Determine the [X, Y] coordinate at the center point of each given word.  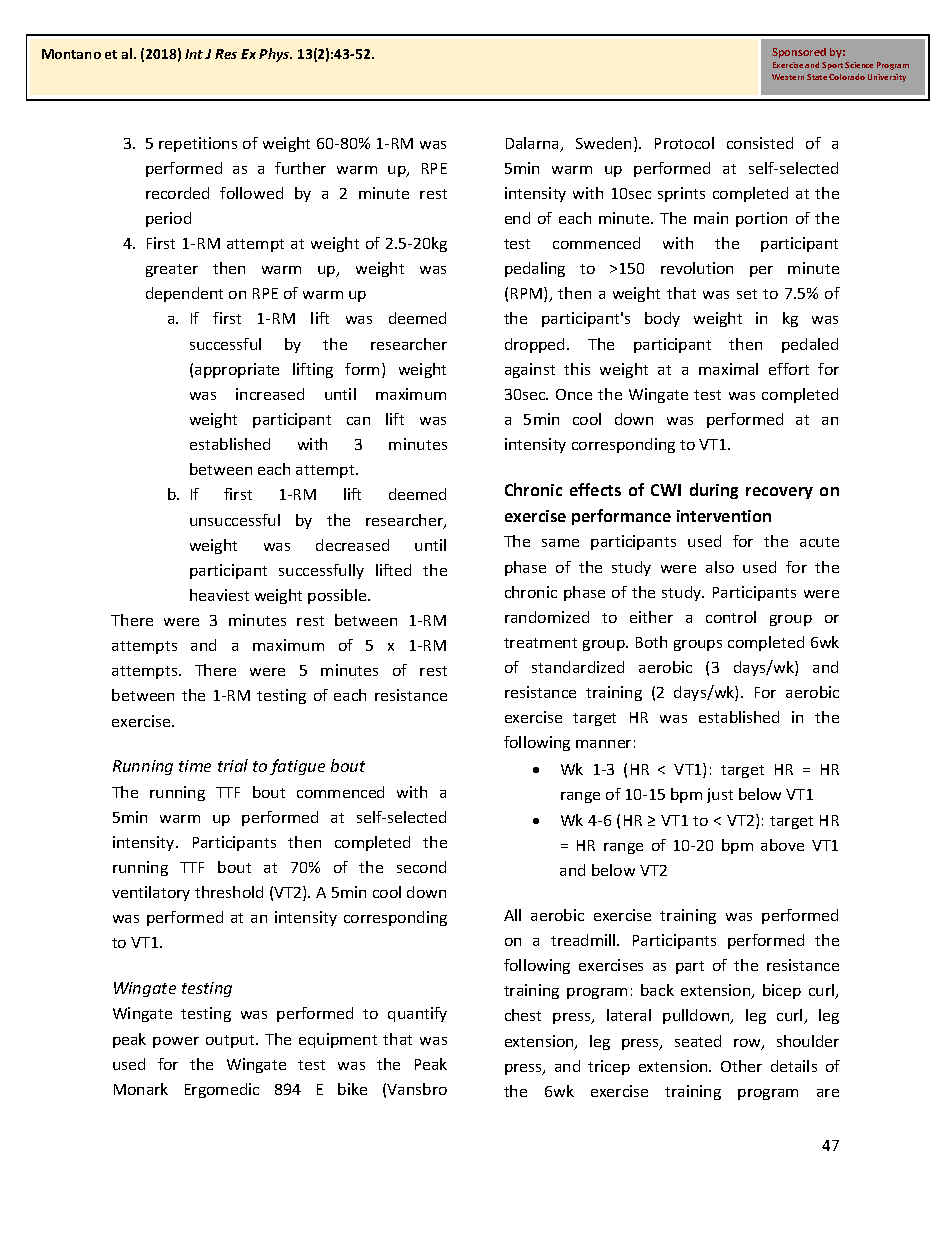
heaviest [219, 595]
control [731, 617]
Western [788, 77]
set [747, 294]
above [782, 845]
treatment [540, 643]
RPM [528, 294]
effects [595, 489]
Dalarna [534, 144]
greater [172, 270]
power [176, 1042]
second [421, 867]
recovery [779, 493]
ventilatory [151, 893]
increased [270, 394]
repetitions [198, 144]
